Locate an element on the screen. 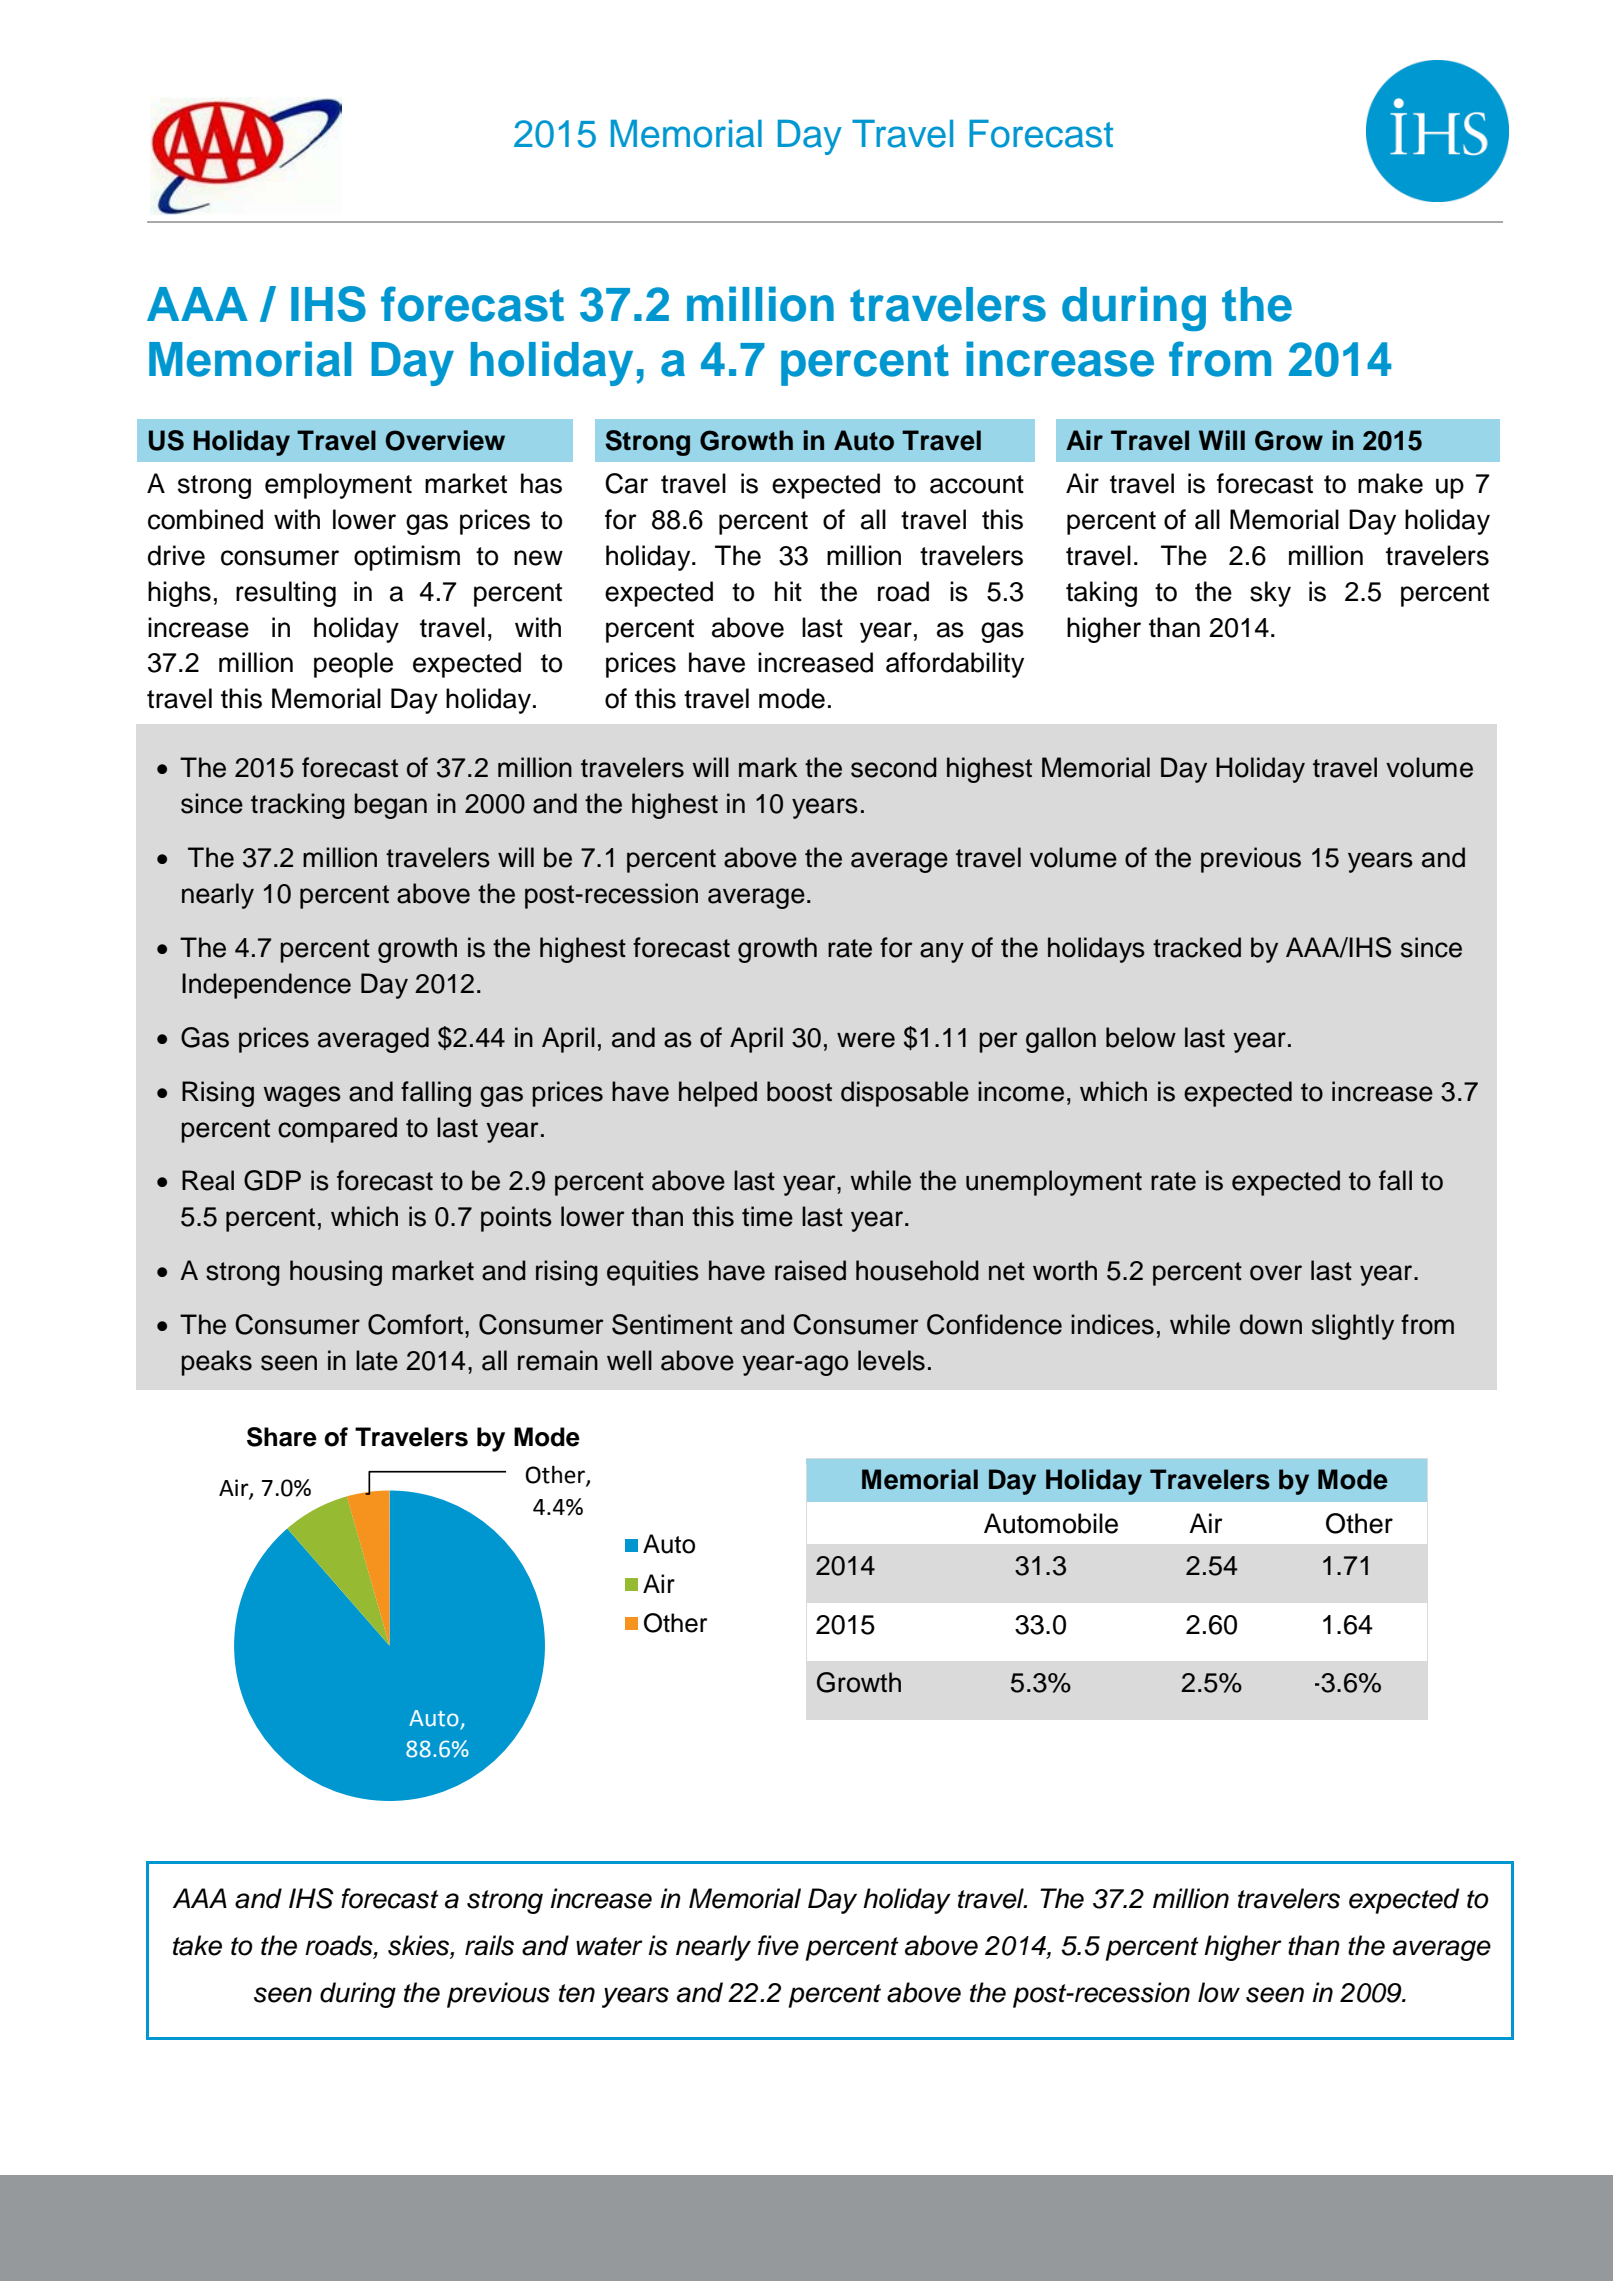 The height and width of the screenshot is (2281, 1613). ten is located at coordinates (577, 1993).
